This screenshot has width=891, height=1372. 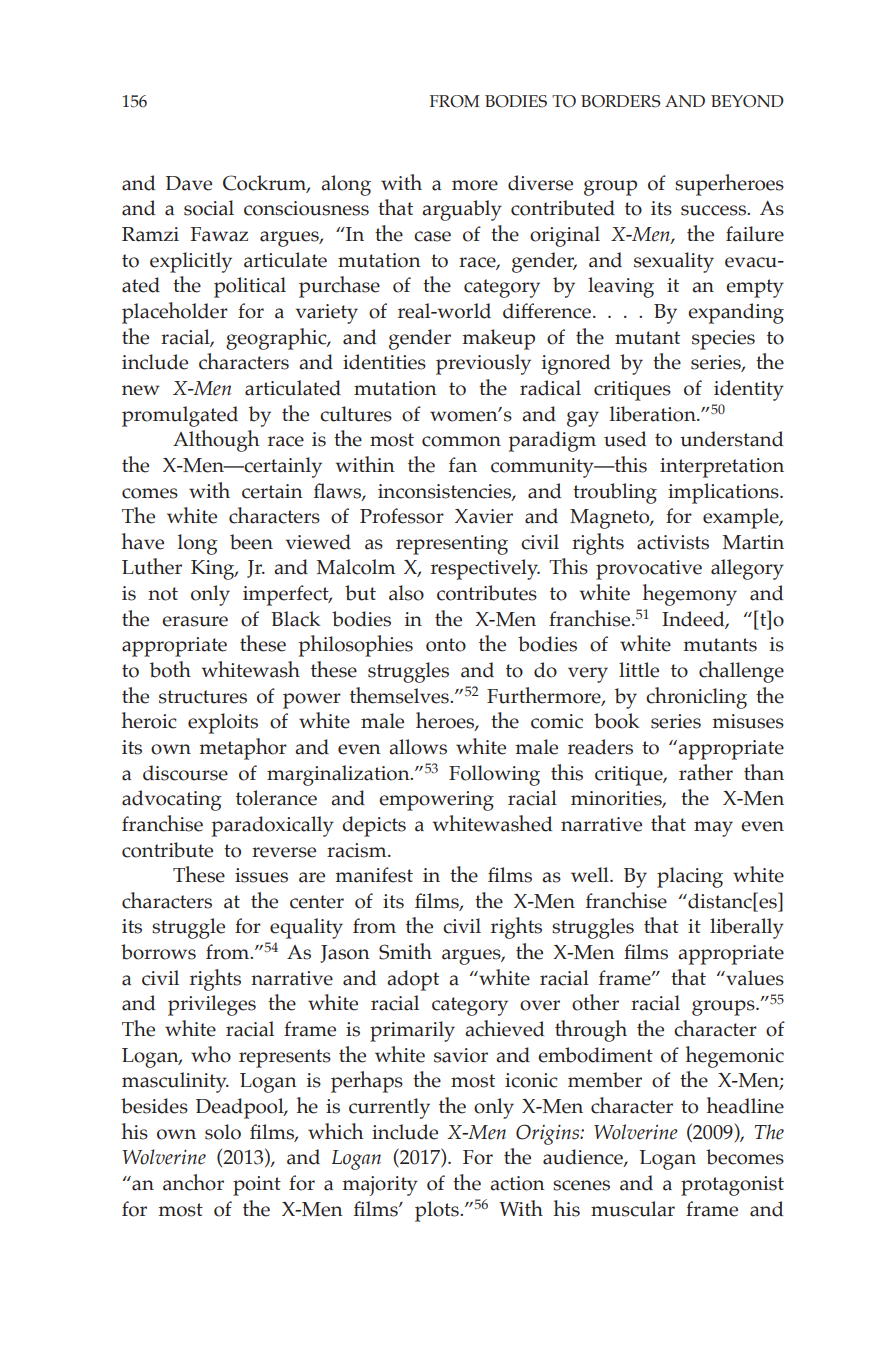 I want to click on BEYOND, so click(x=747, y=101).
